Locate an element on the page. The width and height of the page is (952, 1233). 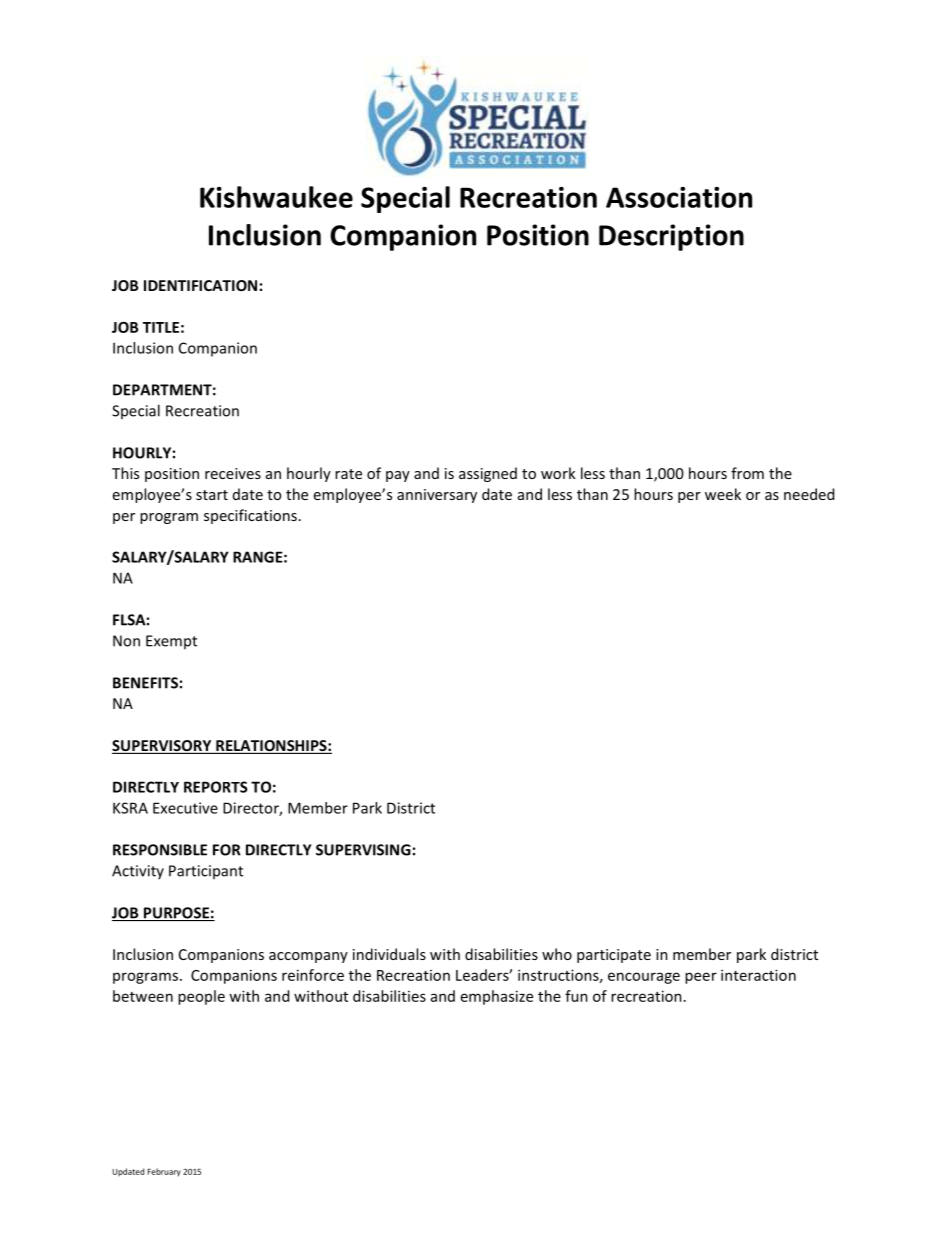
assigned is located at coordinates (488, 474).
